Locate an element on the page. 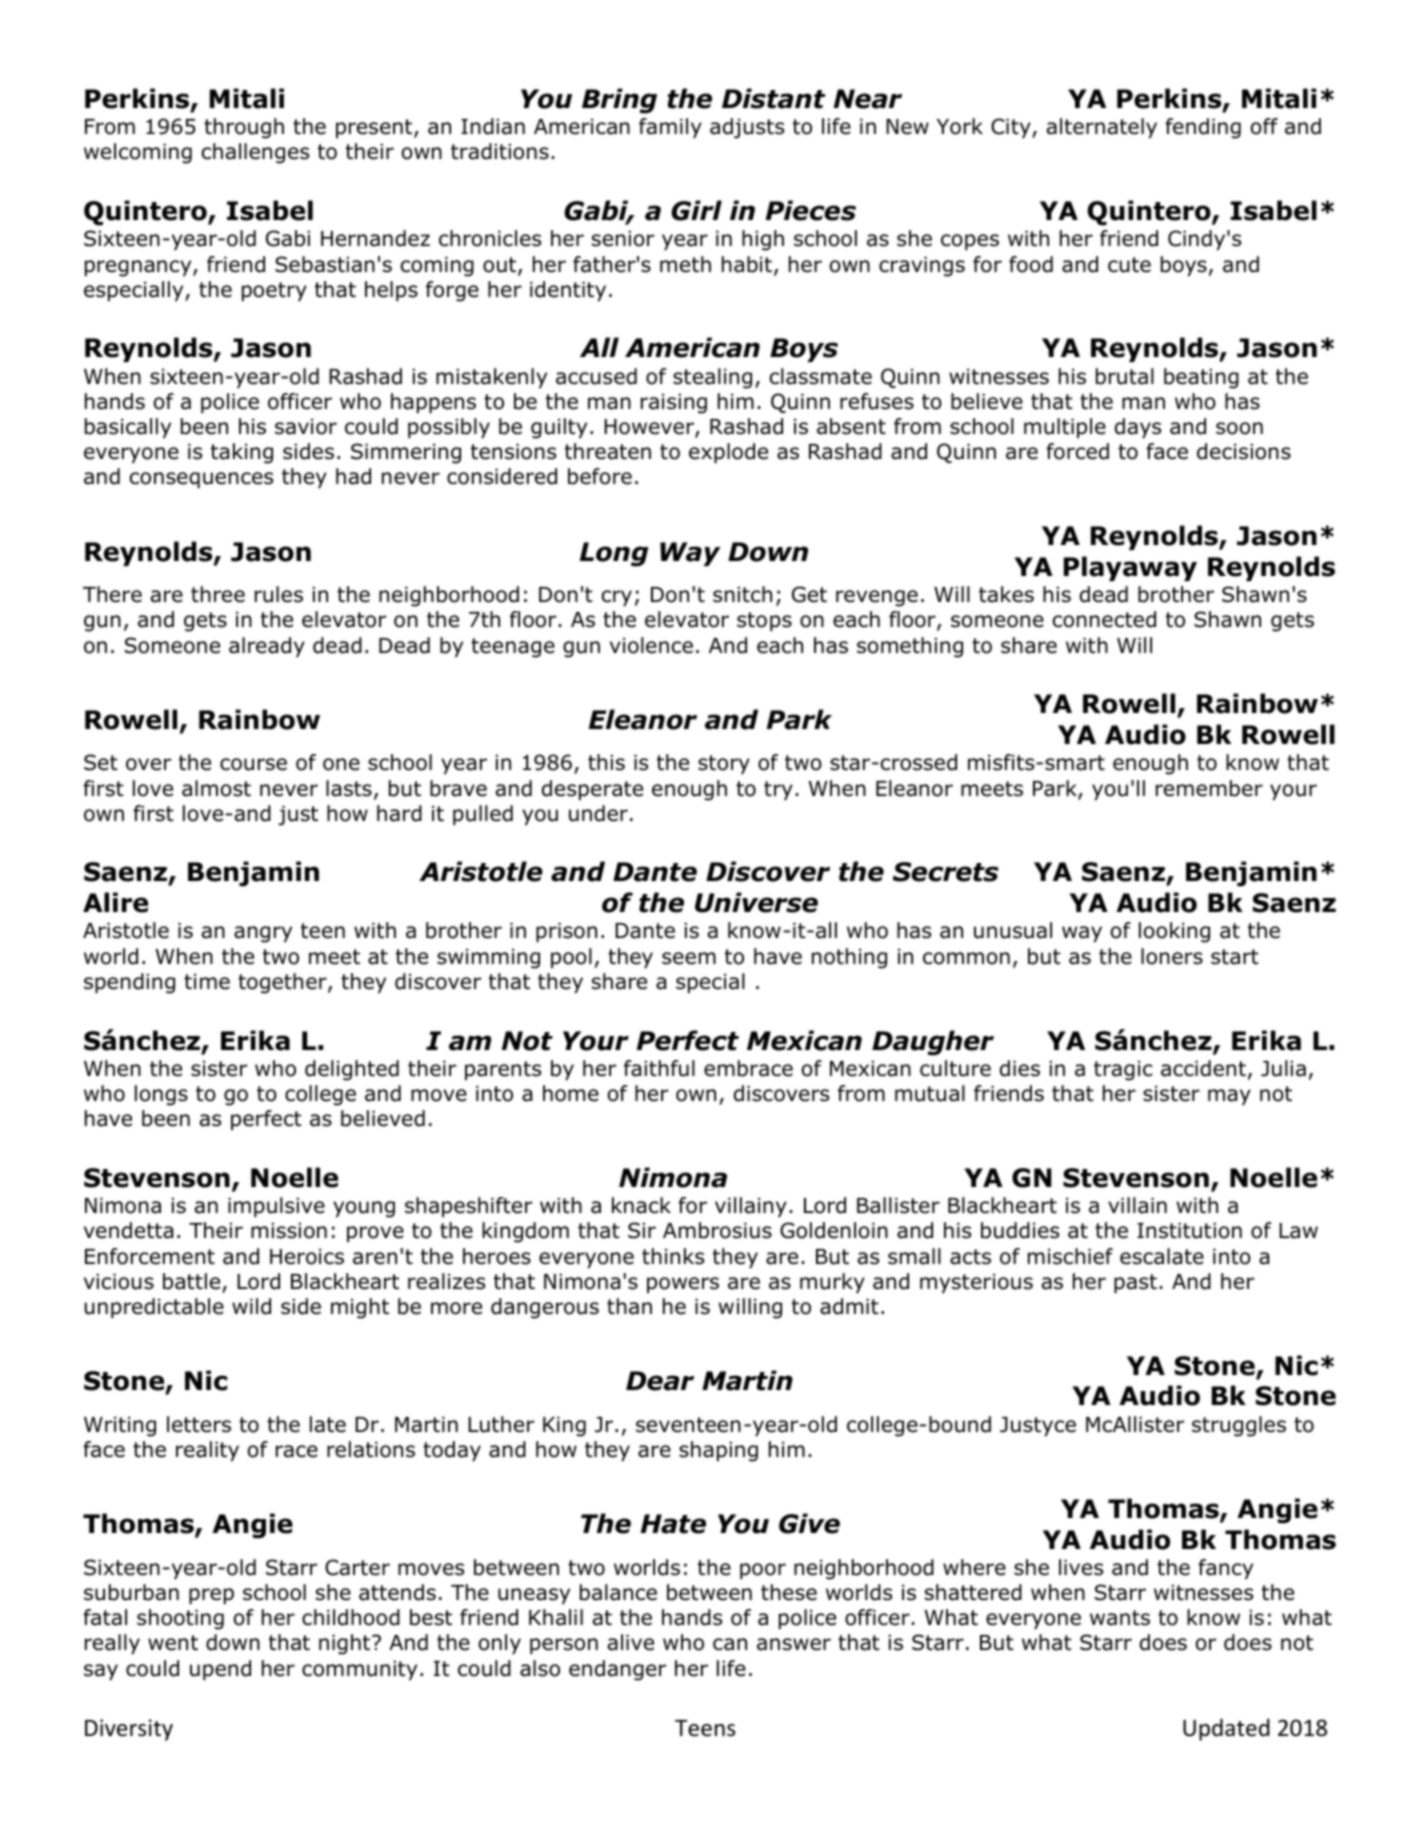 This document has width=1411, height=1826. powers is located at coordinates (683, 1285).
